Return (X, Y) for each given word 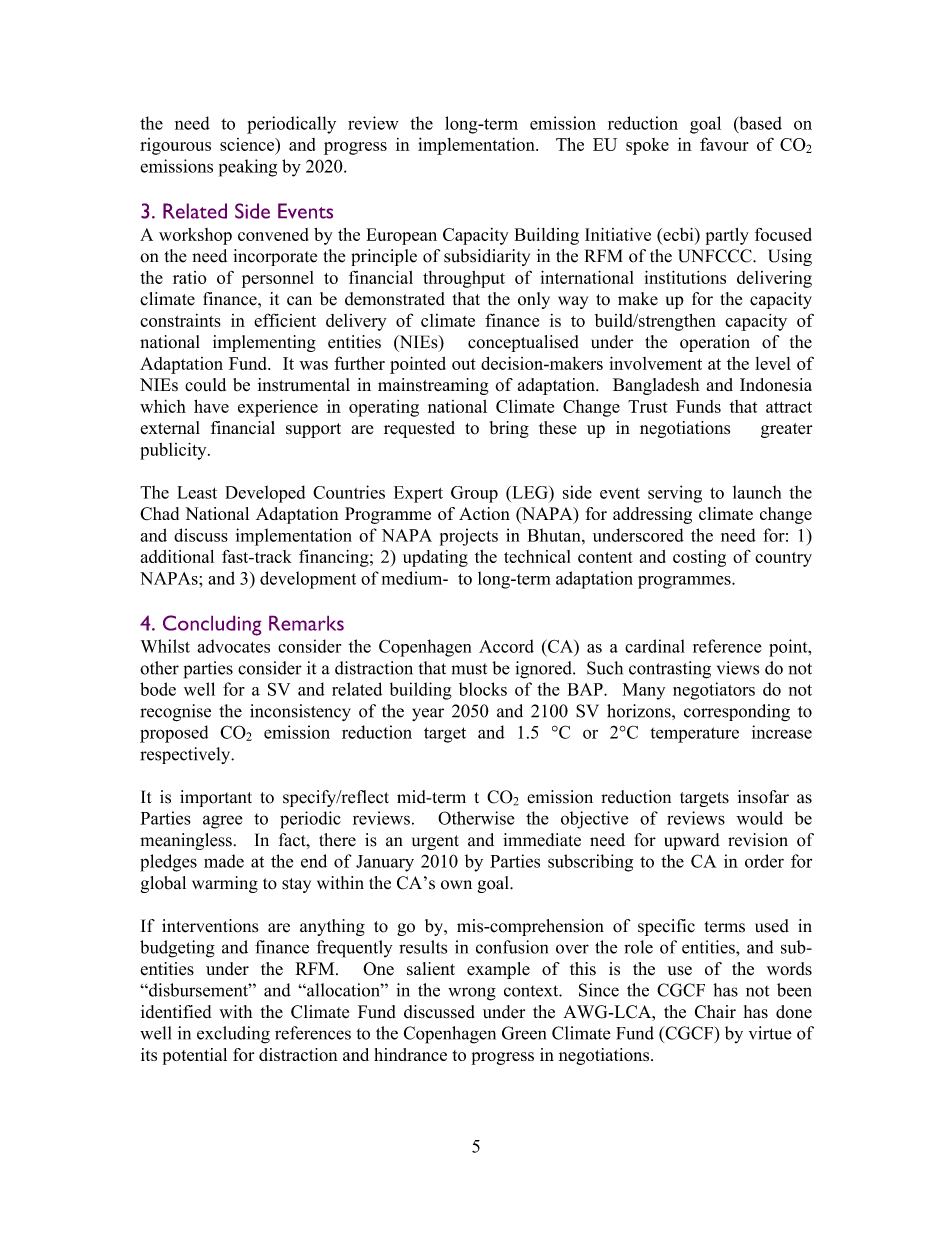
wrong (472, 994)
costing (699, 558)
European (402, 236)
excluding (233, 1035)
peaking (248, 168)
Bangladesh (656, 386)
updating (435, 558)
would (759, 818)
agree (222, 822)
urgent (435, 842)
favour (724, 144)
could (205, 385)
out (464, 364)
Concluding (212, 625)
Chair (715, 1012)
